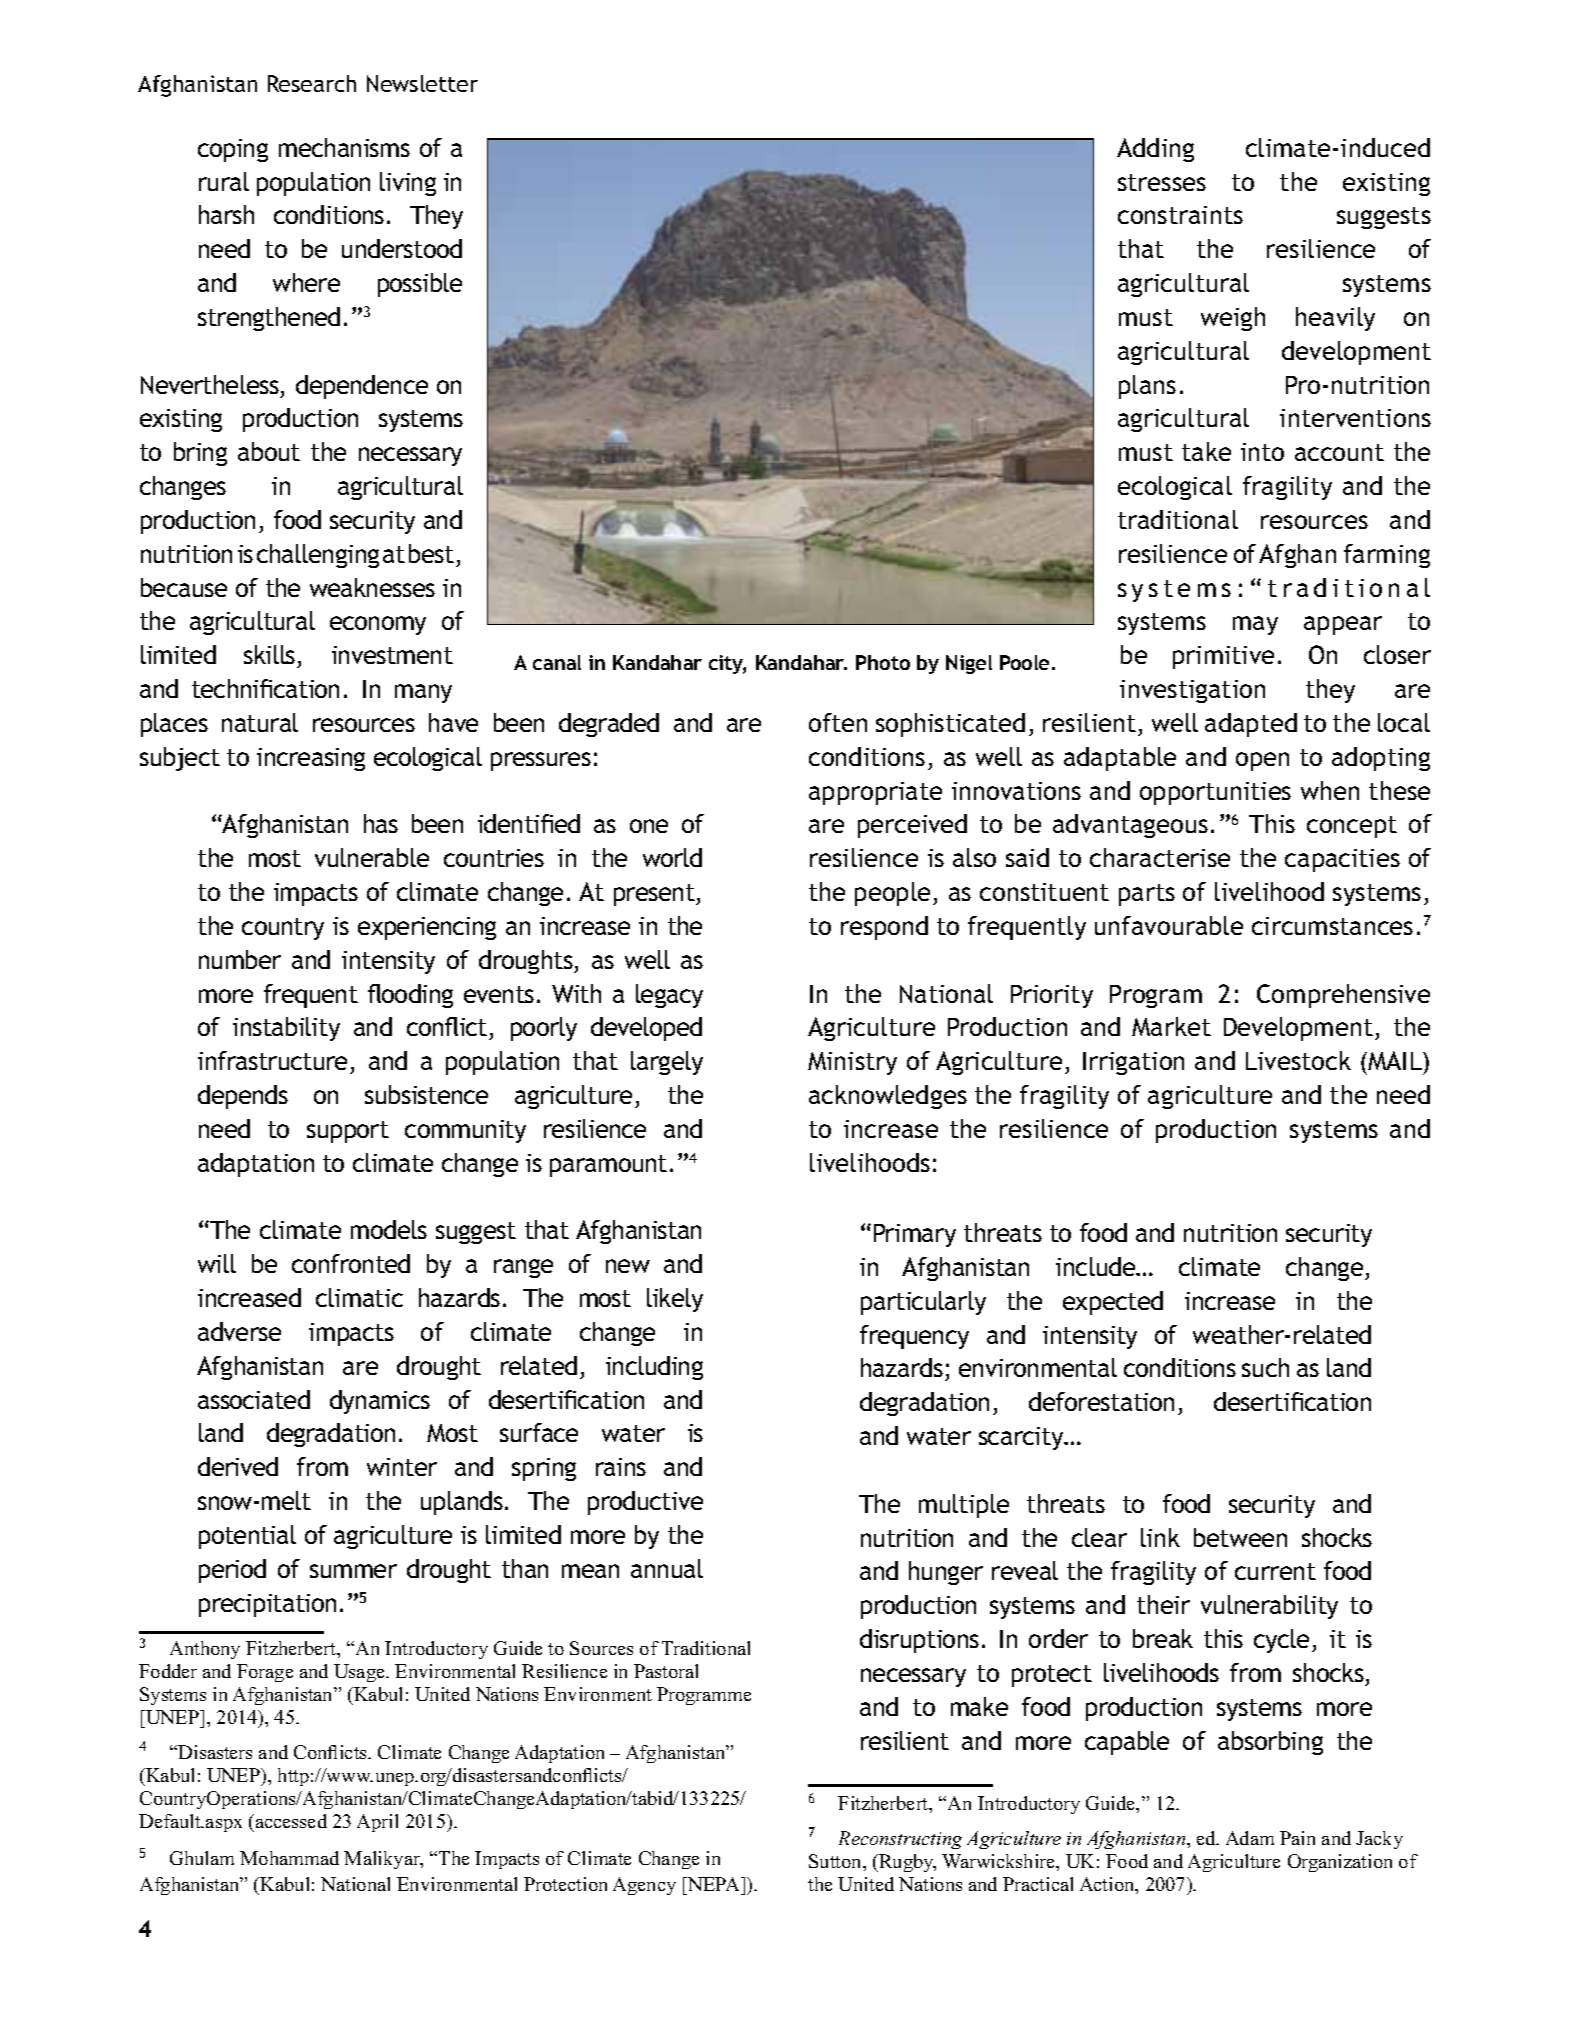 The height and width of the screenshot is (2030, 1569). What do you see at coordinates (260, 722) in the screenshot?
I see `natural` at bounding box center [260, 722].
